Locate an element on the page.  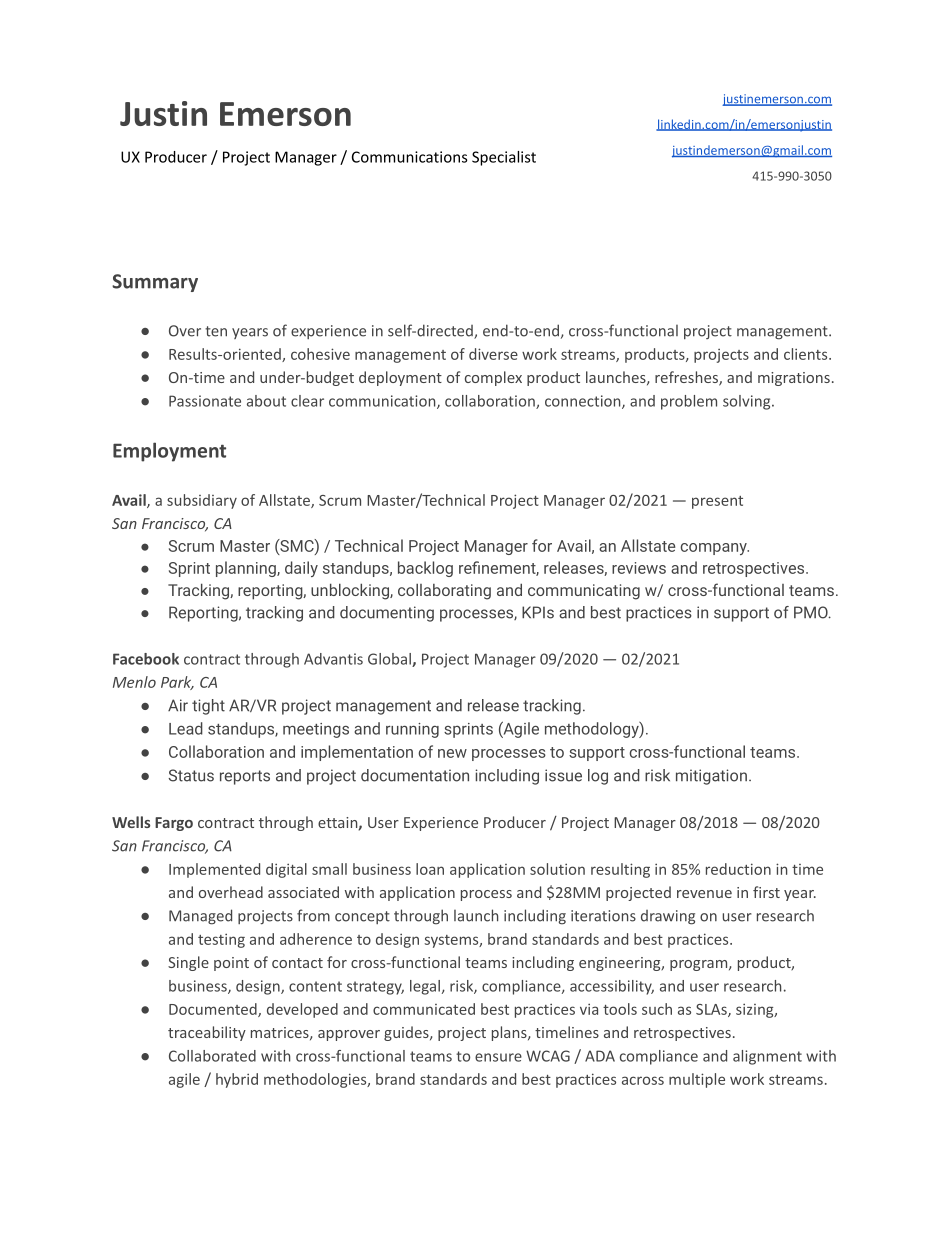
subsidiary is located at coordinates (202, 501).
